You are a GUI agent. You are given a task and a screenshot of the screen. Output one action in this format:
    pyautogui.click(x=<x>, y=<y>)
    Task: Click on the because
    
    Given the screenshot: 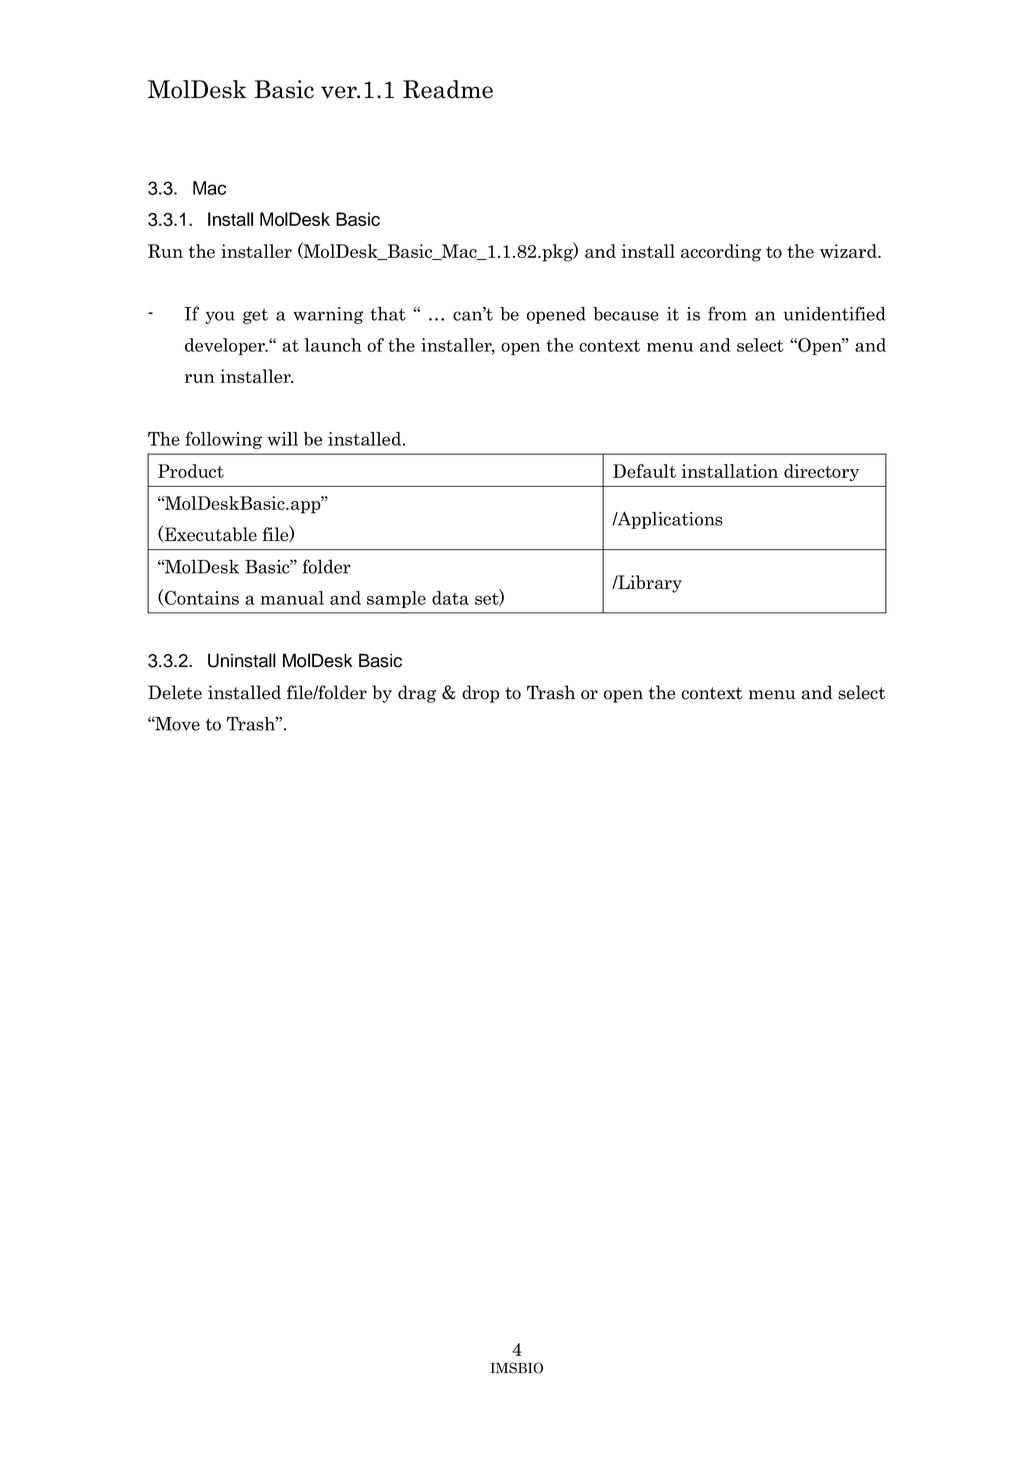 What is the action you would take?
    pyautogui.click(x=626, y=314)
